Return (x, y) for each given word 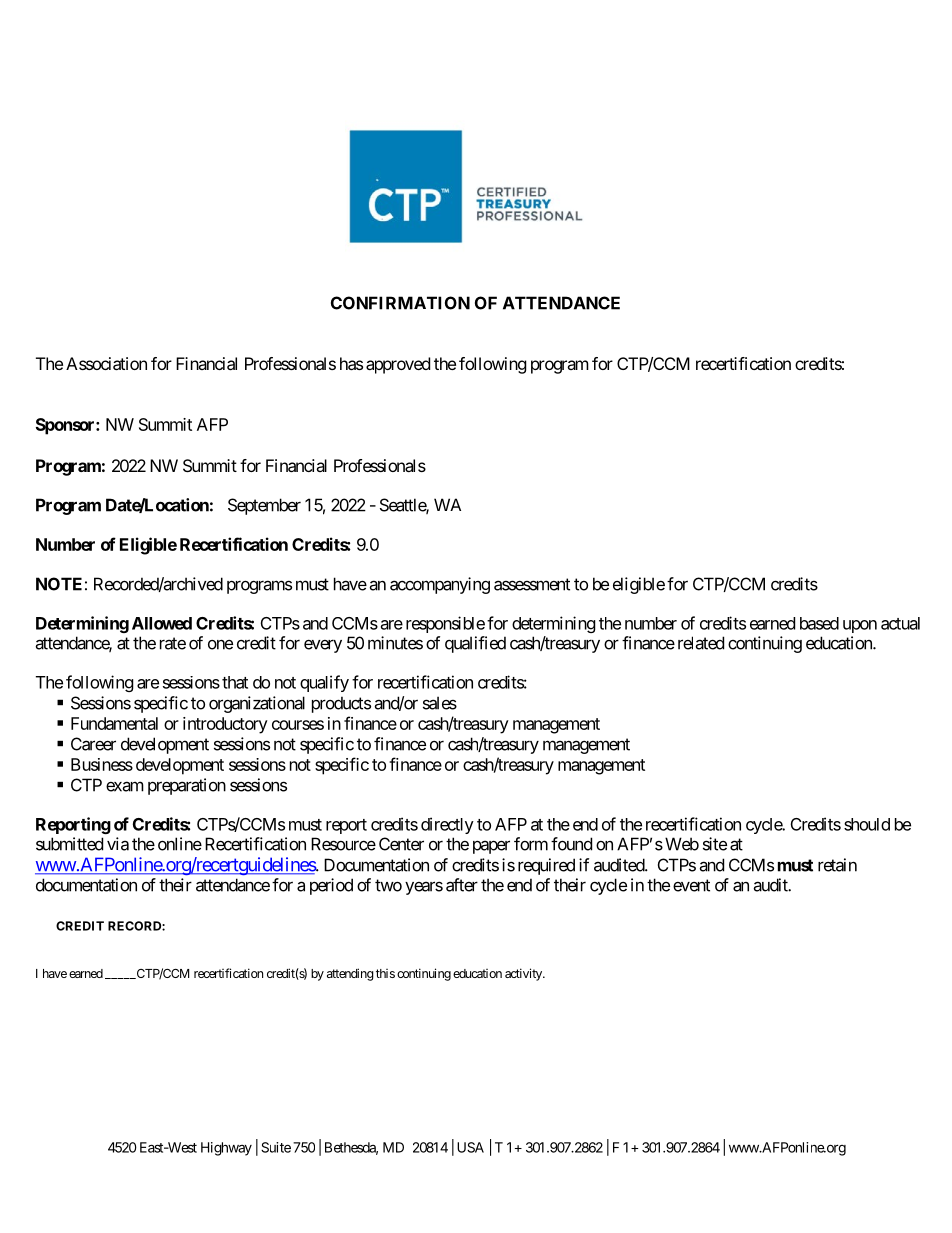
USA (470, 1147)
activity (524, 974)
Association (106, 363)
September (264, 506)
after (462, 885)
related (701, 643)
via (118, 844)
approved (398, 365)
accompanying (440, 585)
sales (440, 703)
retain (837, 865)
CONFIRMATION (400, 303)
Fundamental (114, 723)
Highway (226, 1149)
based (819, 623)
